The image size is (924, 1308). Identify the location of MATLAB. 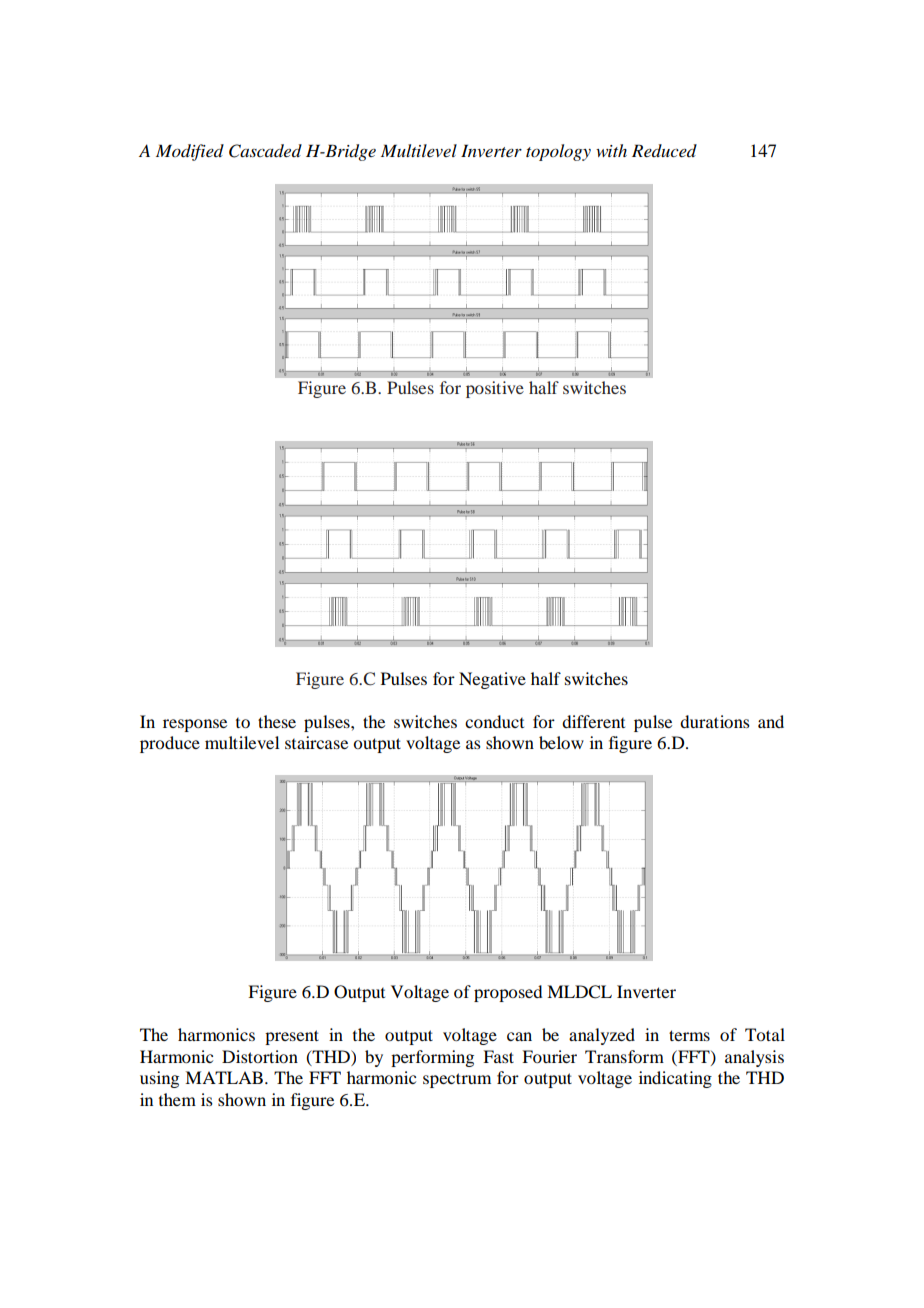
(224, 1077).
